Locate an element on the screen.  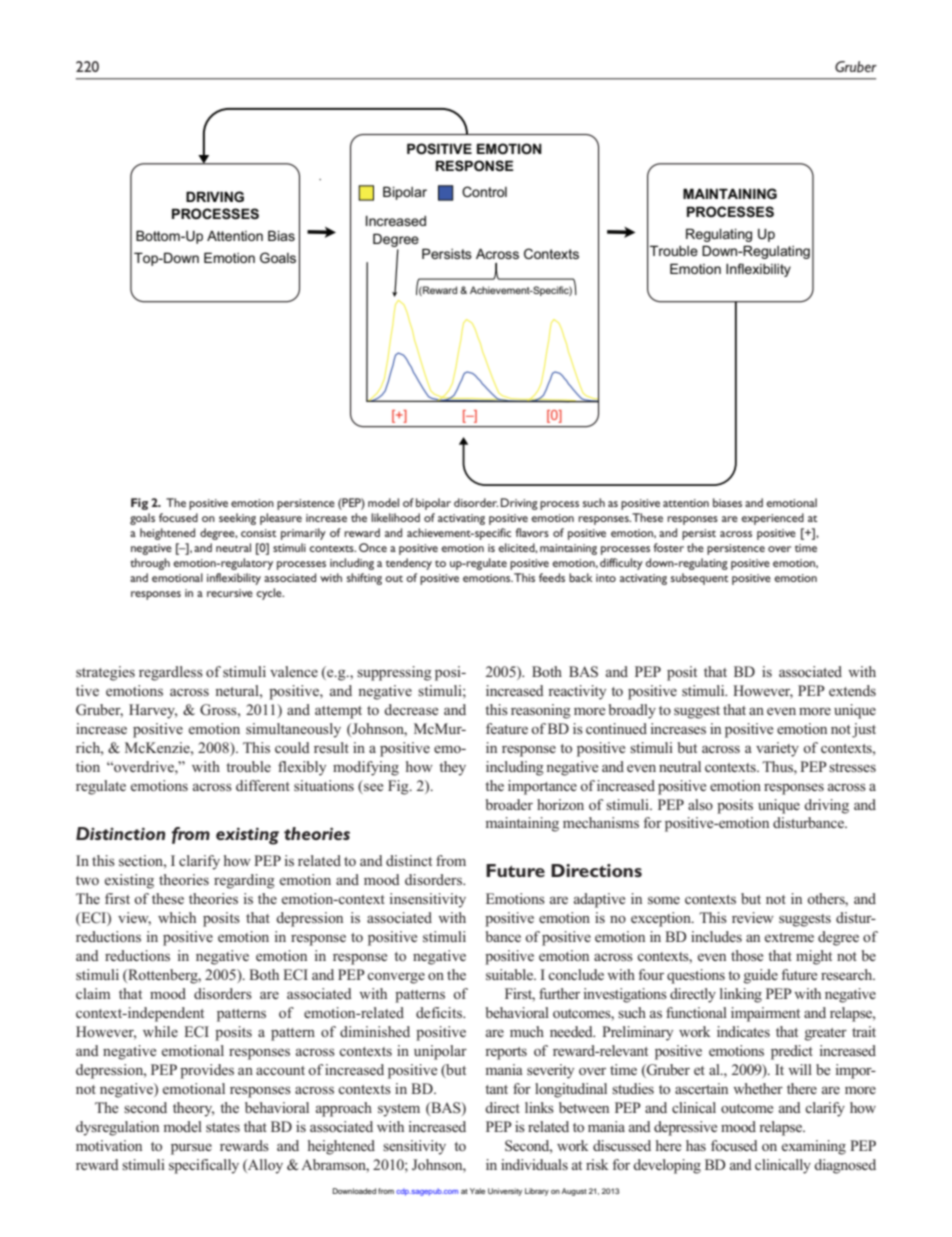
extreme is located at coordinates (789, 937).
